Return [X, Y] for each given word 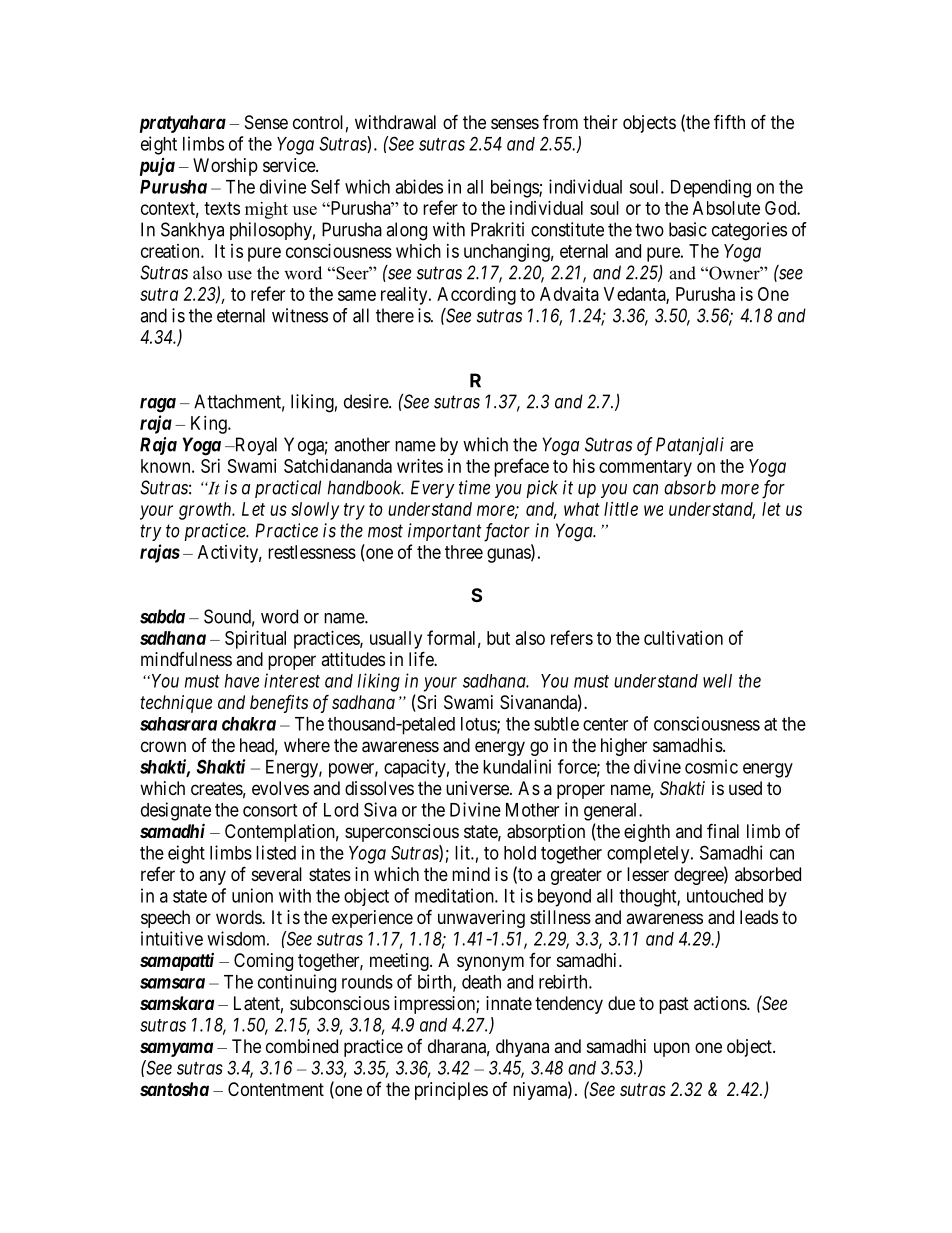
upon [672, 1049]
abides [419, 186]
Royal [254, 446]
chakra [249, 724]
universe [478, 788]
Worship [225, 167]
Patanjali [690, 446]
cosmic [711, 766]
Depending [711, 188]
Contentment [276, 1089]
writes [420, 466]
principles [451, 1091]
